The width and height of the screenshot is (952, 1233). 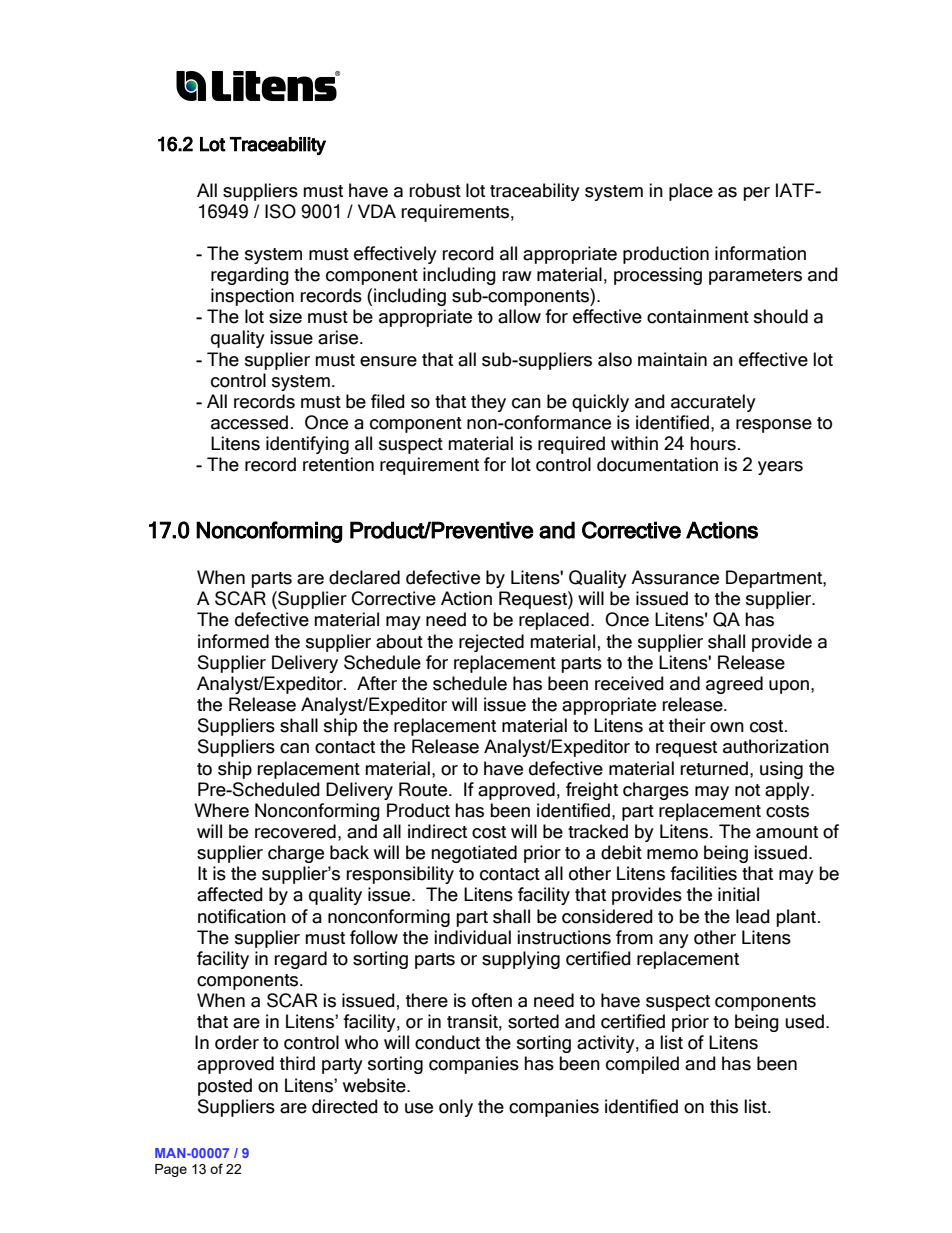 I want to click on ISO, so click(x=280, y=211).
